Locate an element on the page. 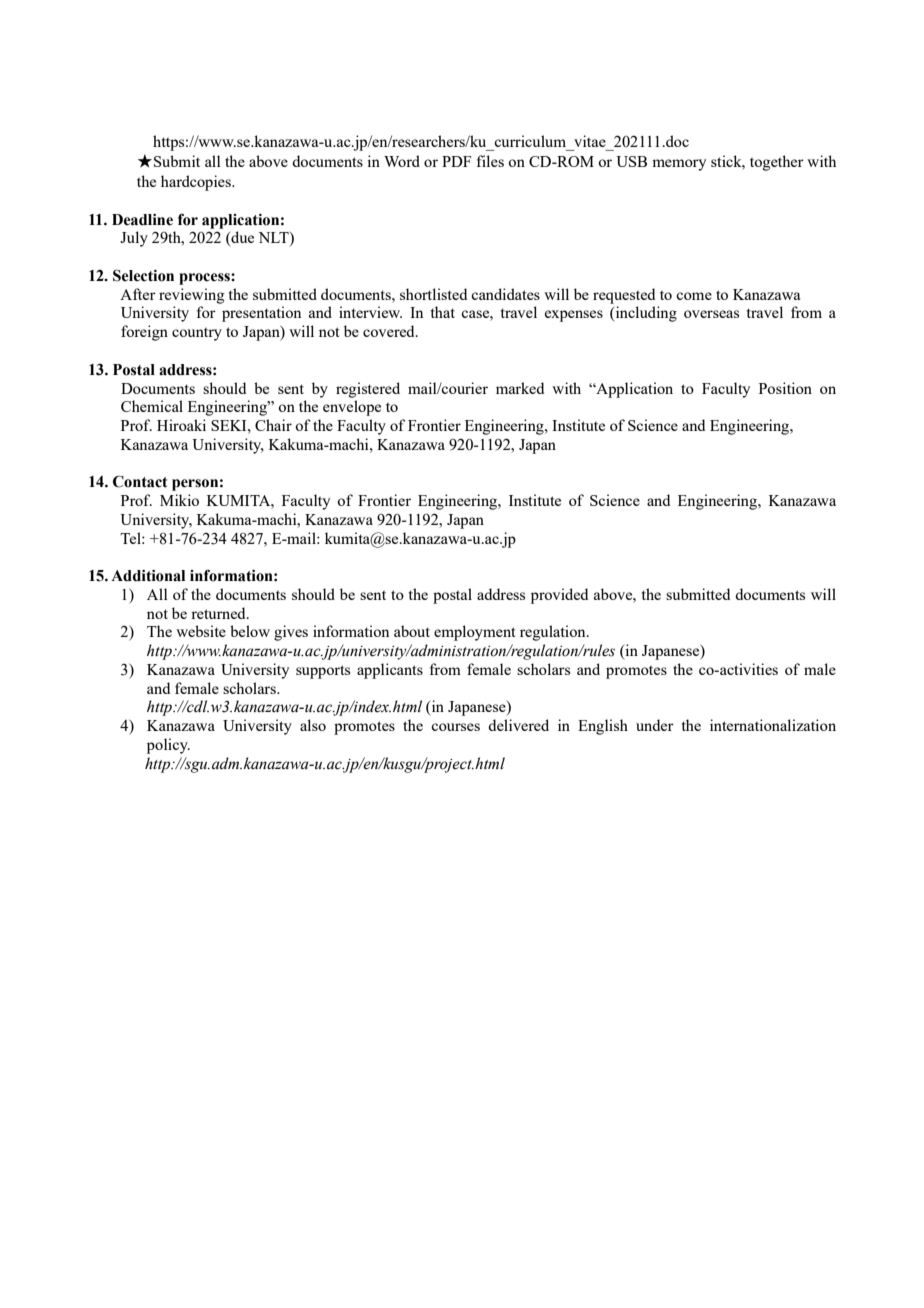  memory is located at coordinates (679, 165).
